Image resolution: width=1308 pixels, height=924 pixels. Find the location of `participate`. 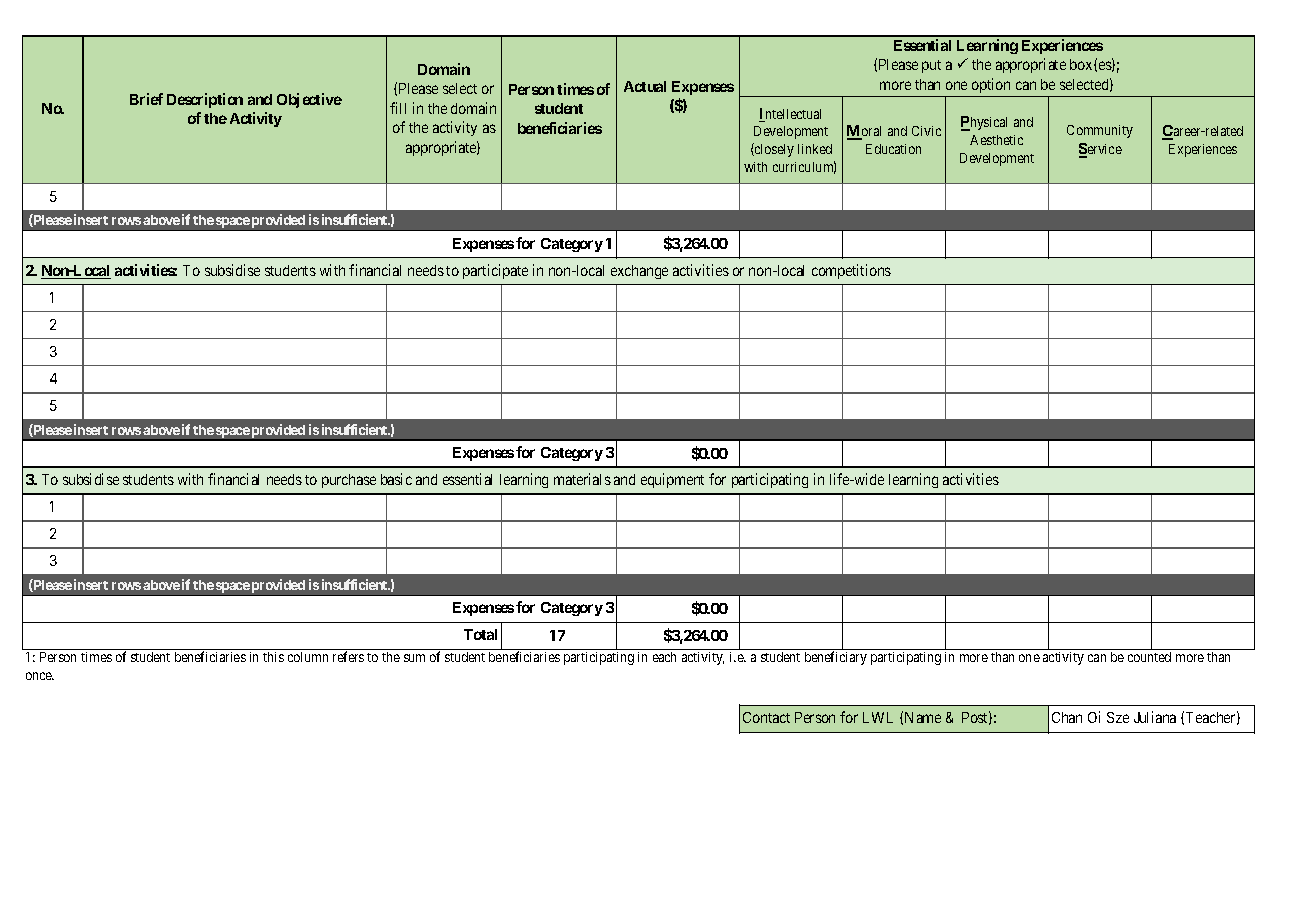

participate is located at coordinates (495, 271).
